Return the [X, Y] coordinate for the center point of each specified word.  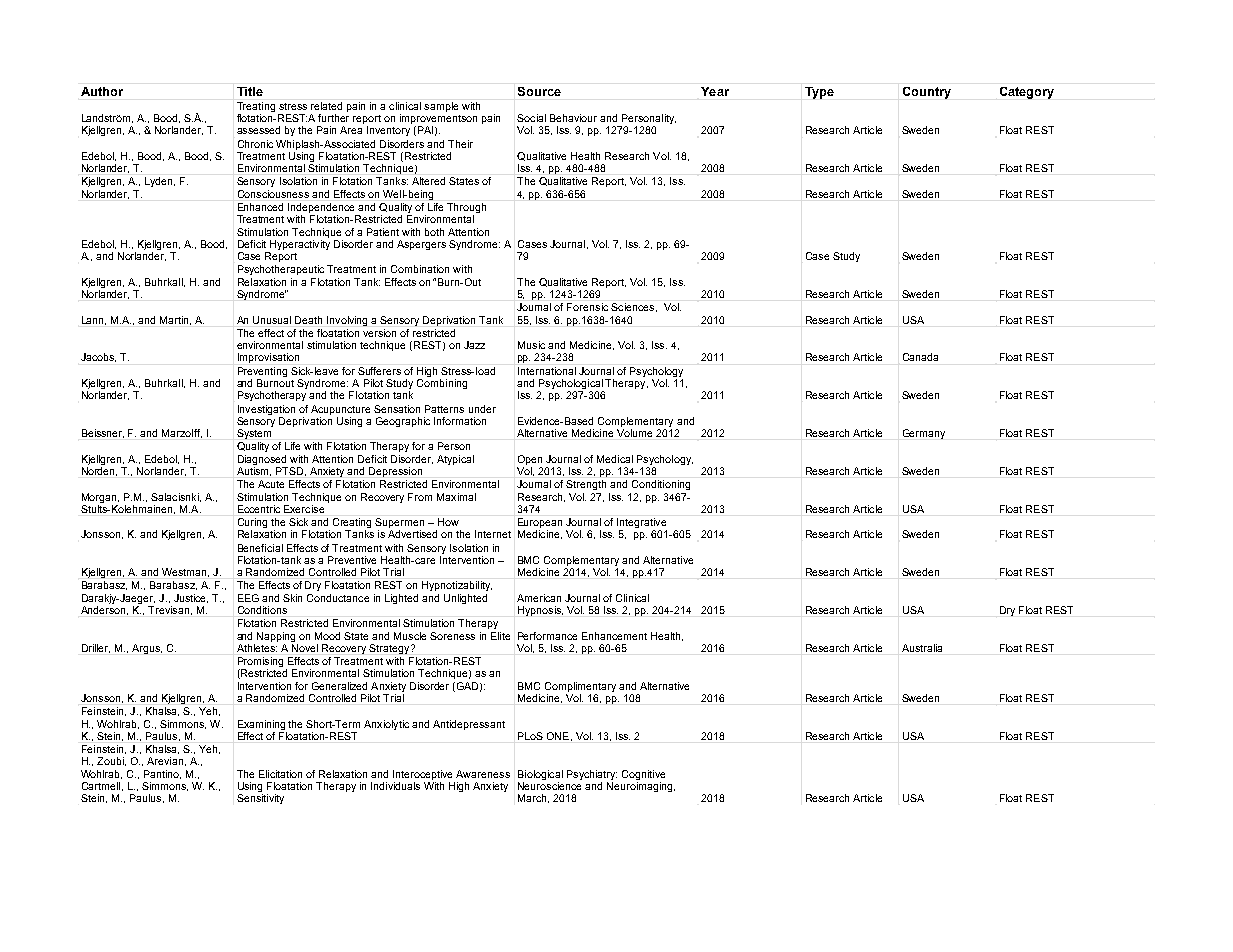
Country [927, 93]
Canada [920, 357]
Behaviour [573, 118]
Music [531, 345]
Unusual [272, 320]
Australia [922, 648]
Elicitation [280, 774]
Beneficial [260, 548]
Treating [256, 107]
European [540, 524]
